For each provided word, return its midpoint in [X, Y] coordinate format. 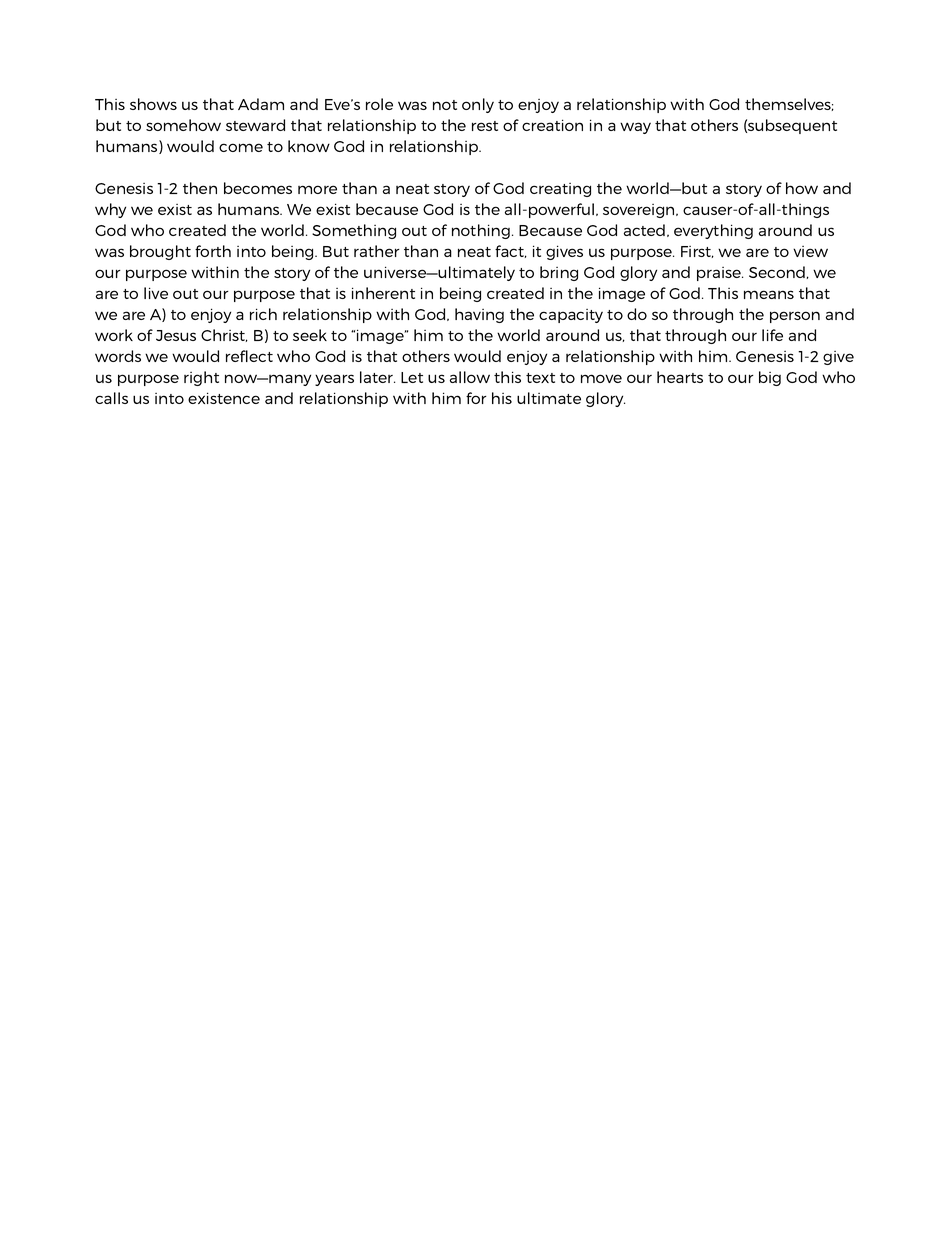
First [697, 252]
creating [560, 190]
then [200, 188]
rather [377, 251]
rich [263, 314]
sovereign [640, 211]
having [479, 315]
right [201, 378]
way [635, 128]
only [478, 105]
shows [153, 104]
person [795, 317]
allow [470, 377]
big [770, 378]
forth [213, 251]
